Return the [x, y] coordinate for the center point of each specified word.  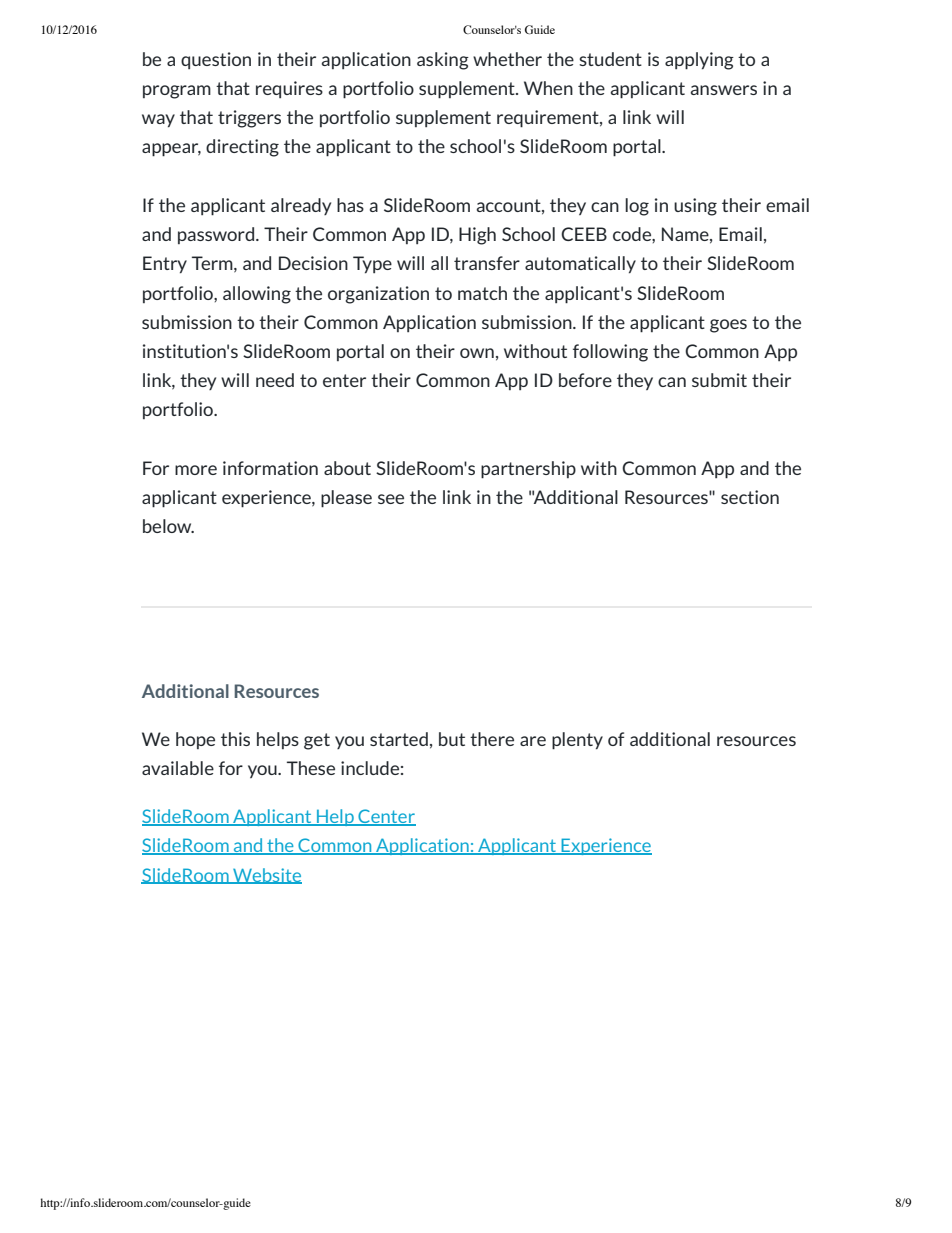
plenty [577, 741]
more [196, 470]
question [216, 60]
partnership [528, 470]
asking [443, 61]
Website [266, 876]
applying [699, 61]
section [750, 497]
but [452, 739]
